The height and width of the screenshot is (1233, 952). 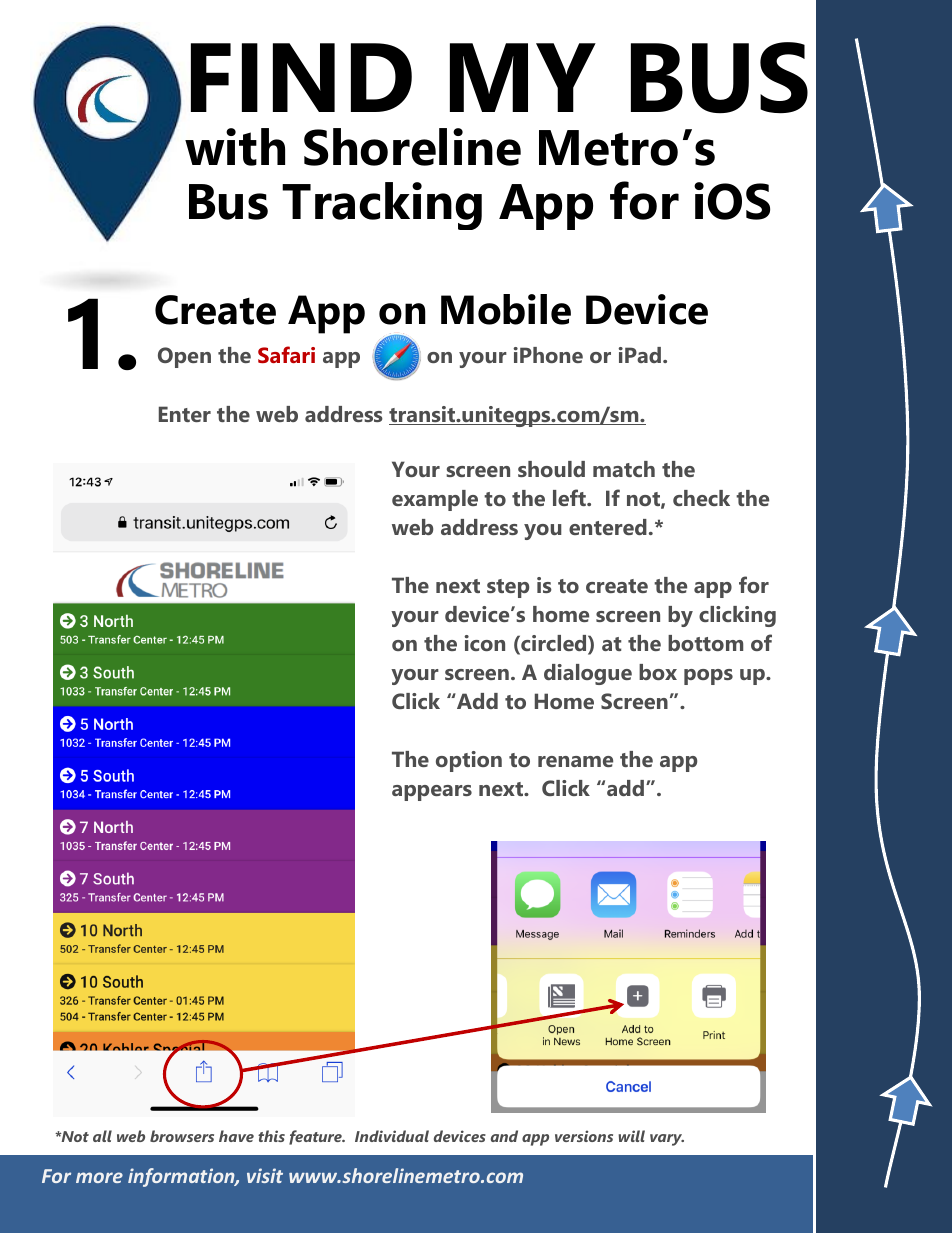 I want to click on Mobile, so click(x=506, y=309).
